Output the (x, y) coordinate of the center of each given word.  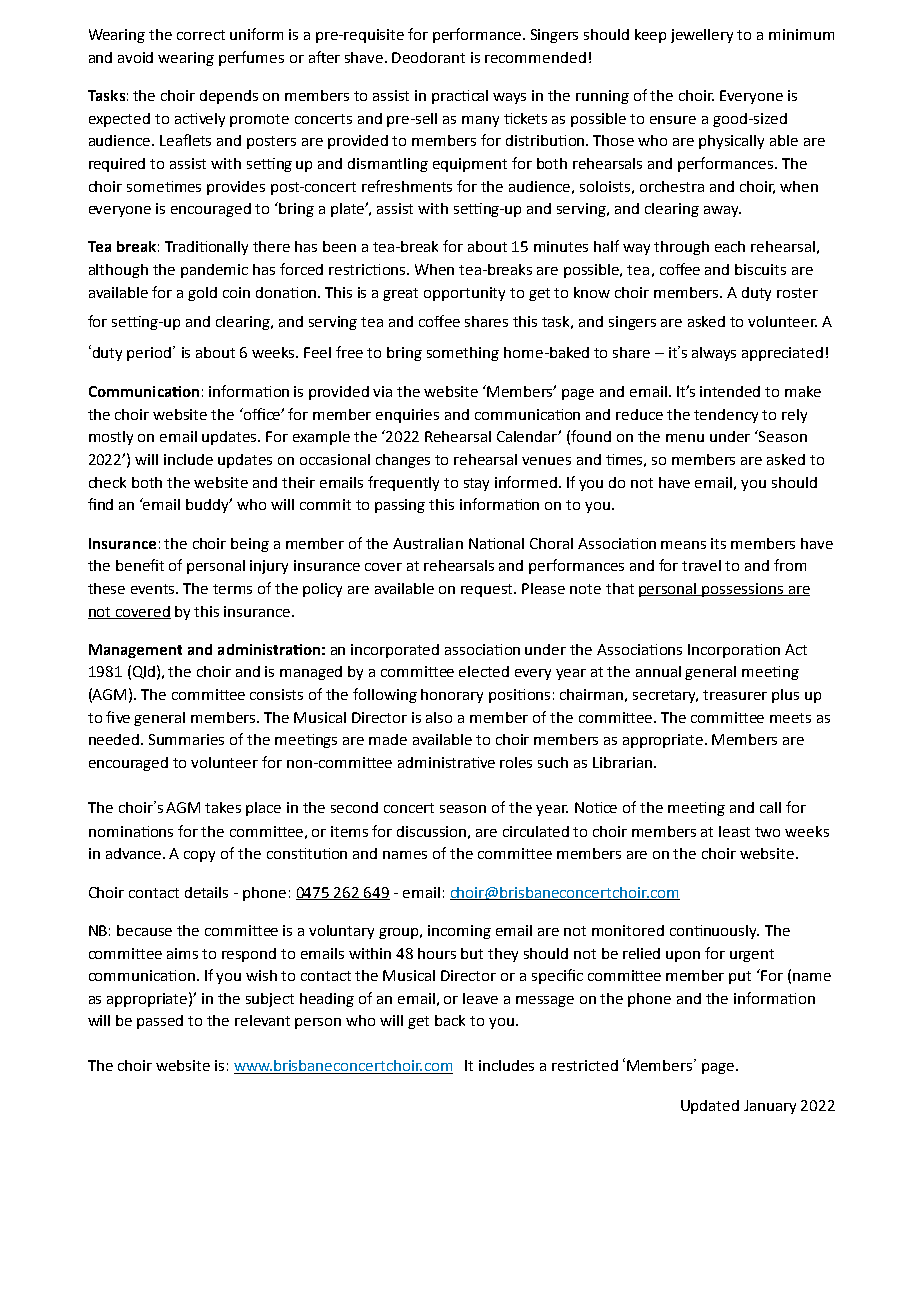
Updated (710, 1107)
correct (201, 35)
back (450, 1020)
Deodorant (428, 57)
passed (160, 1022)
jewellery (702, 36)
